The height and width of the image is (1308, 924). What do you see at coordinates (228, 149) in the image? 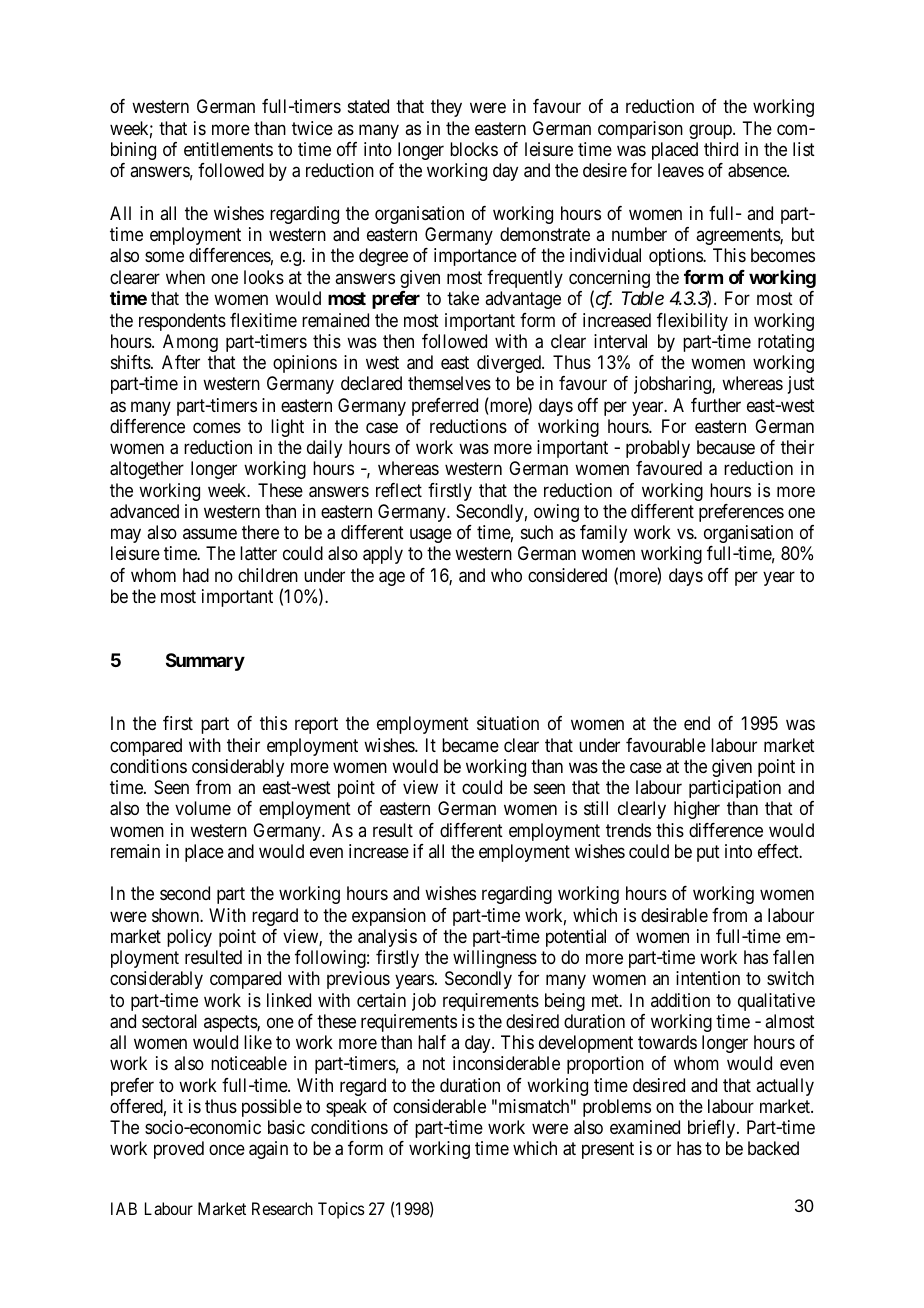
I see `entitlements` at bounding box center [228, 149].
